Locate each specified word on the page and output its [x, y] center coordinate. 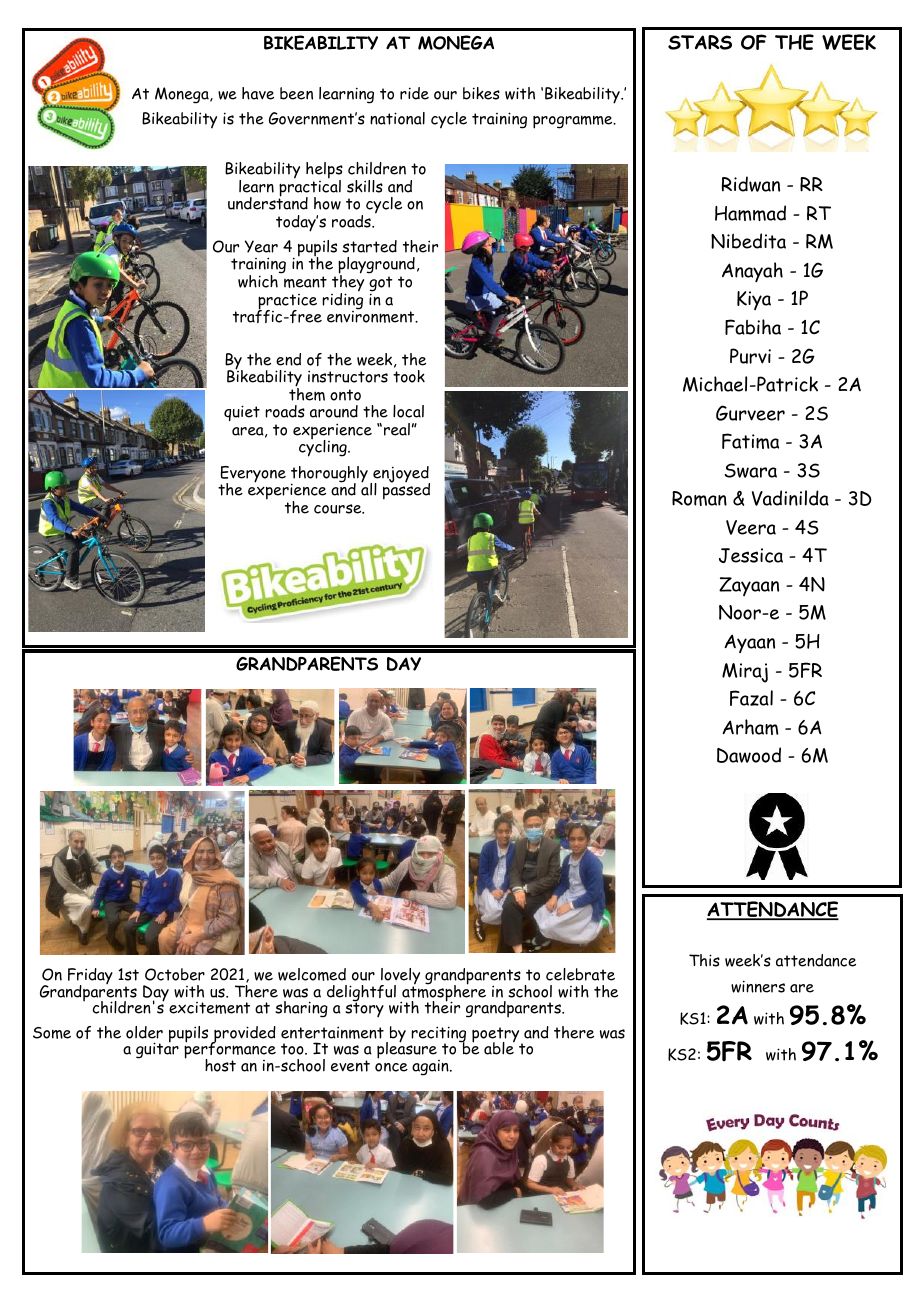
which [258, 281]
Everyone [253, 475]
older [144, 1032]
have [258, 93]
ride [414, 93]
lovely [400, 977]
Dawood [749, 755]
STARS [700, 42]
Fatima [750, 441]
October [175, 974]
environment [372, 316]
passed [406, 490]
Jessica [751, 555]
